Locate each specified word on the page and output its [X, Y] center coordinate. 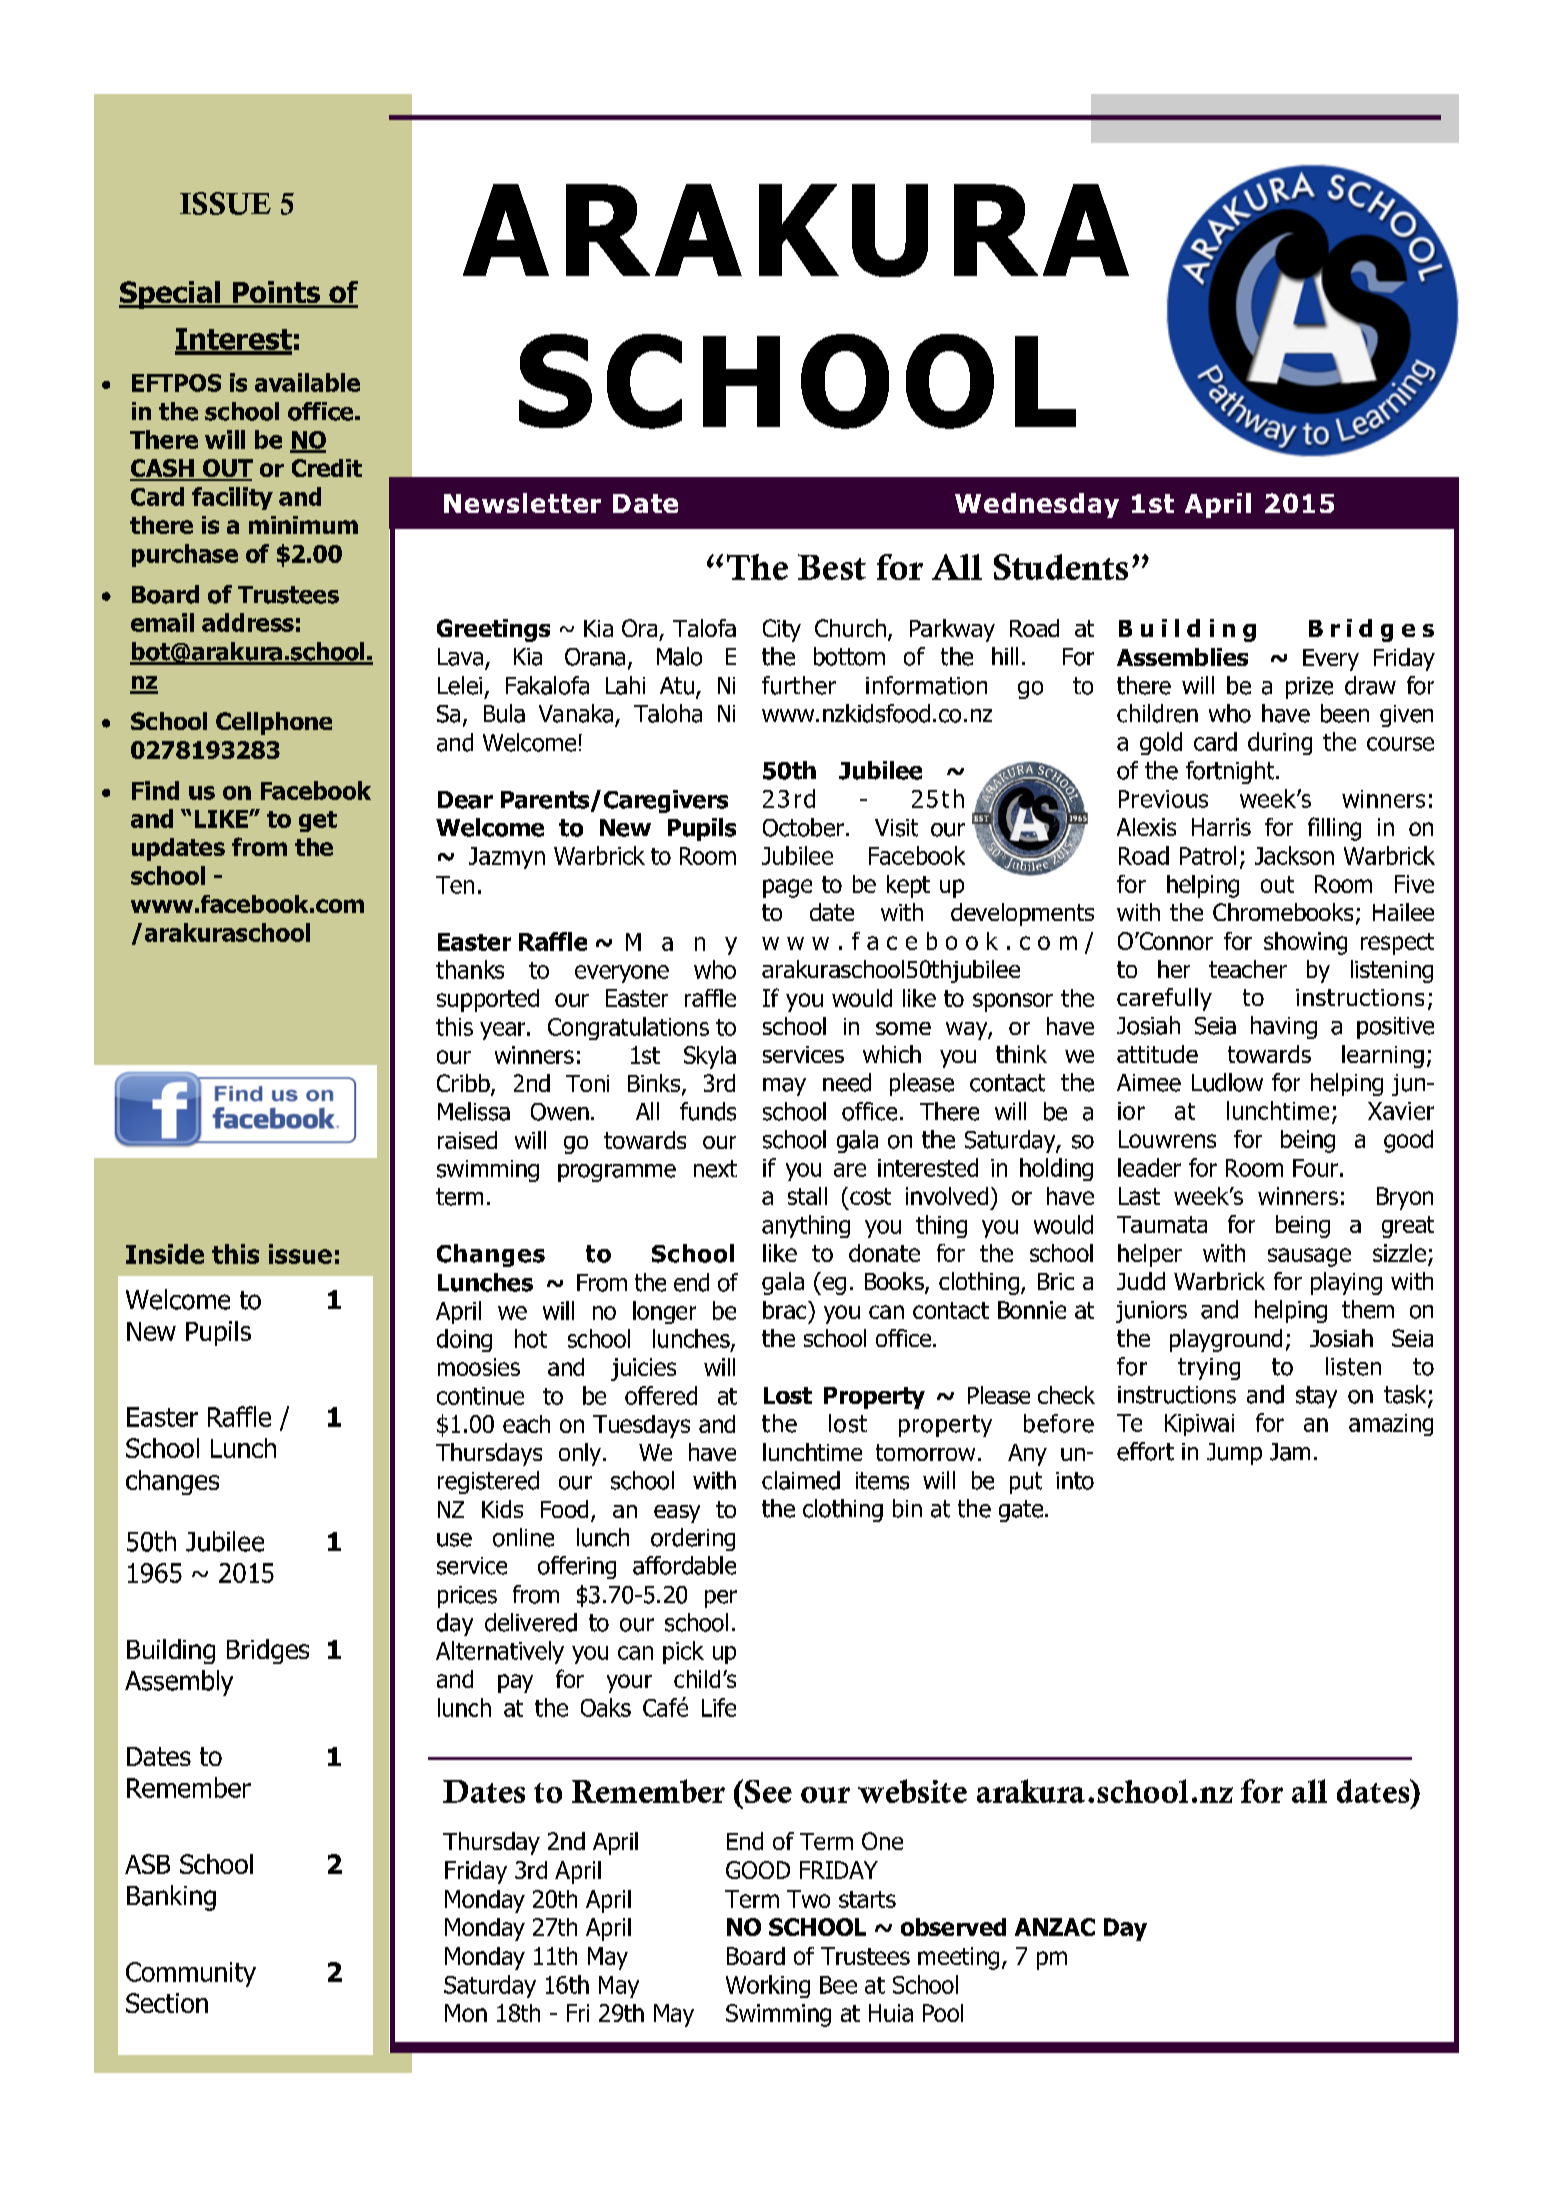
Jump [1234, 1454]
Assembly [179, 1683]
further [799, 685]
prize [1309, 688]
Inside [165, 1254]
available [307, 382]
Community [191, 1974]
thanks [470, 969]
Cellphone [274, 723]
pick [683, 1652]
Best [832, 567]
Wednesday [1037, 505]
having [1284, 1027]
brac [786, 1310]
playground [1226, 1340]
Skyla [710, 1057]
